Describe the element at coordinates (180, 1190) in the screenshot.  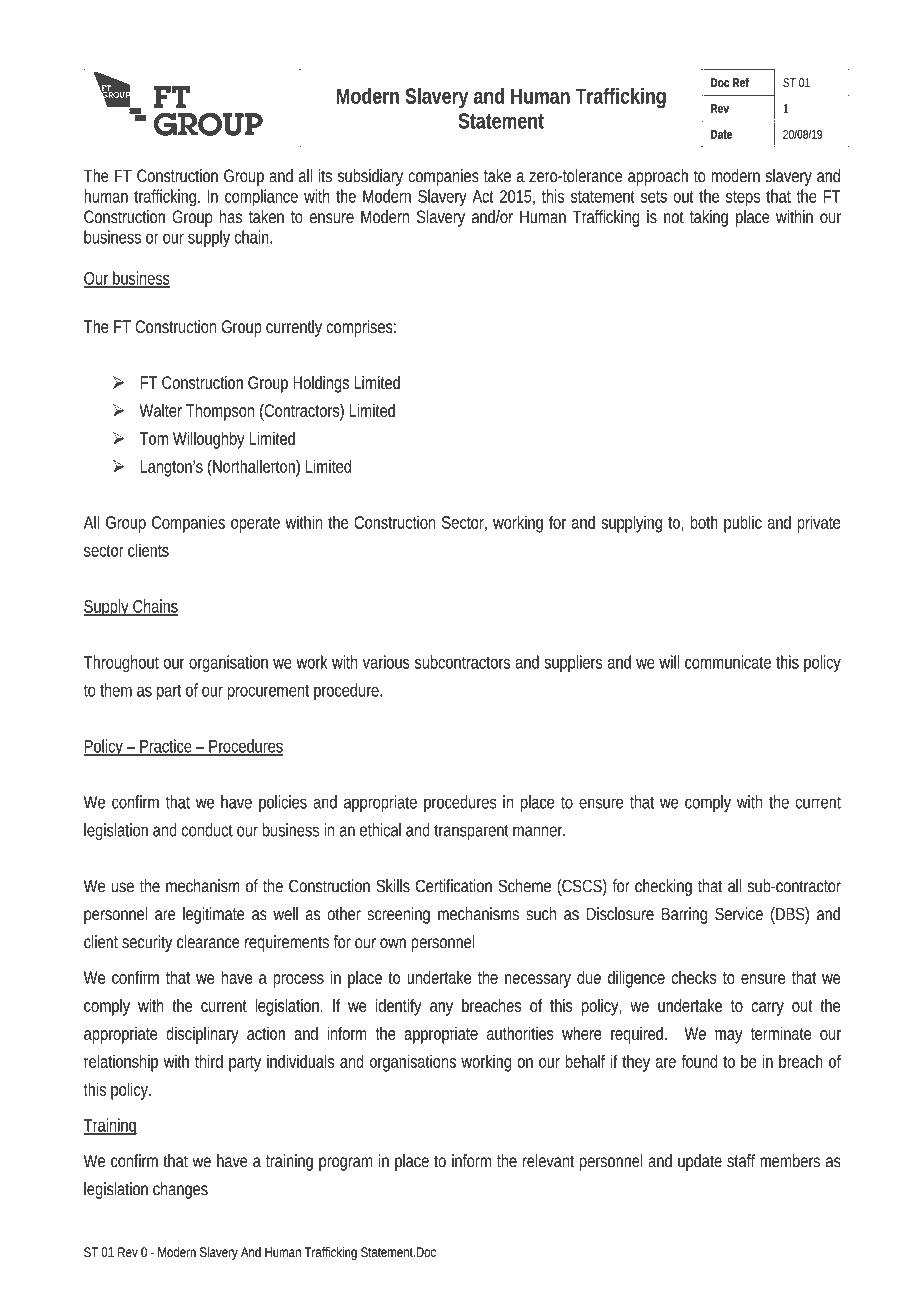
I see `changes` at that location.
